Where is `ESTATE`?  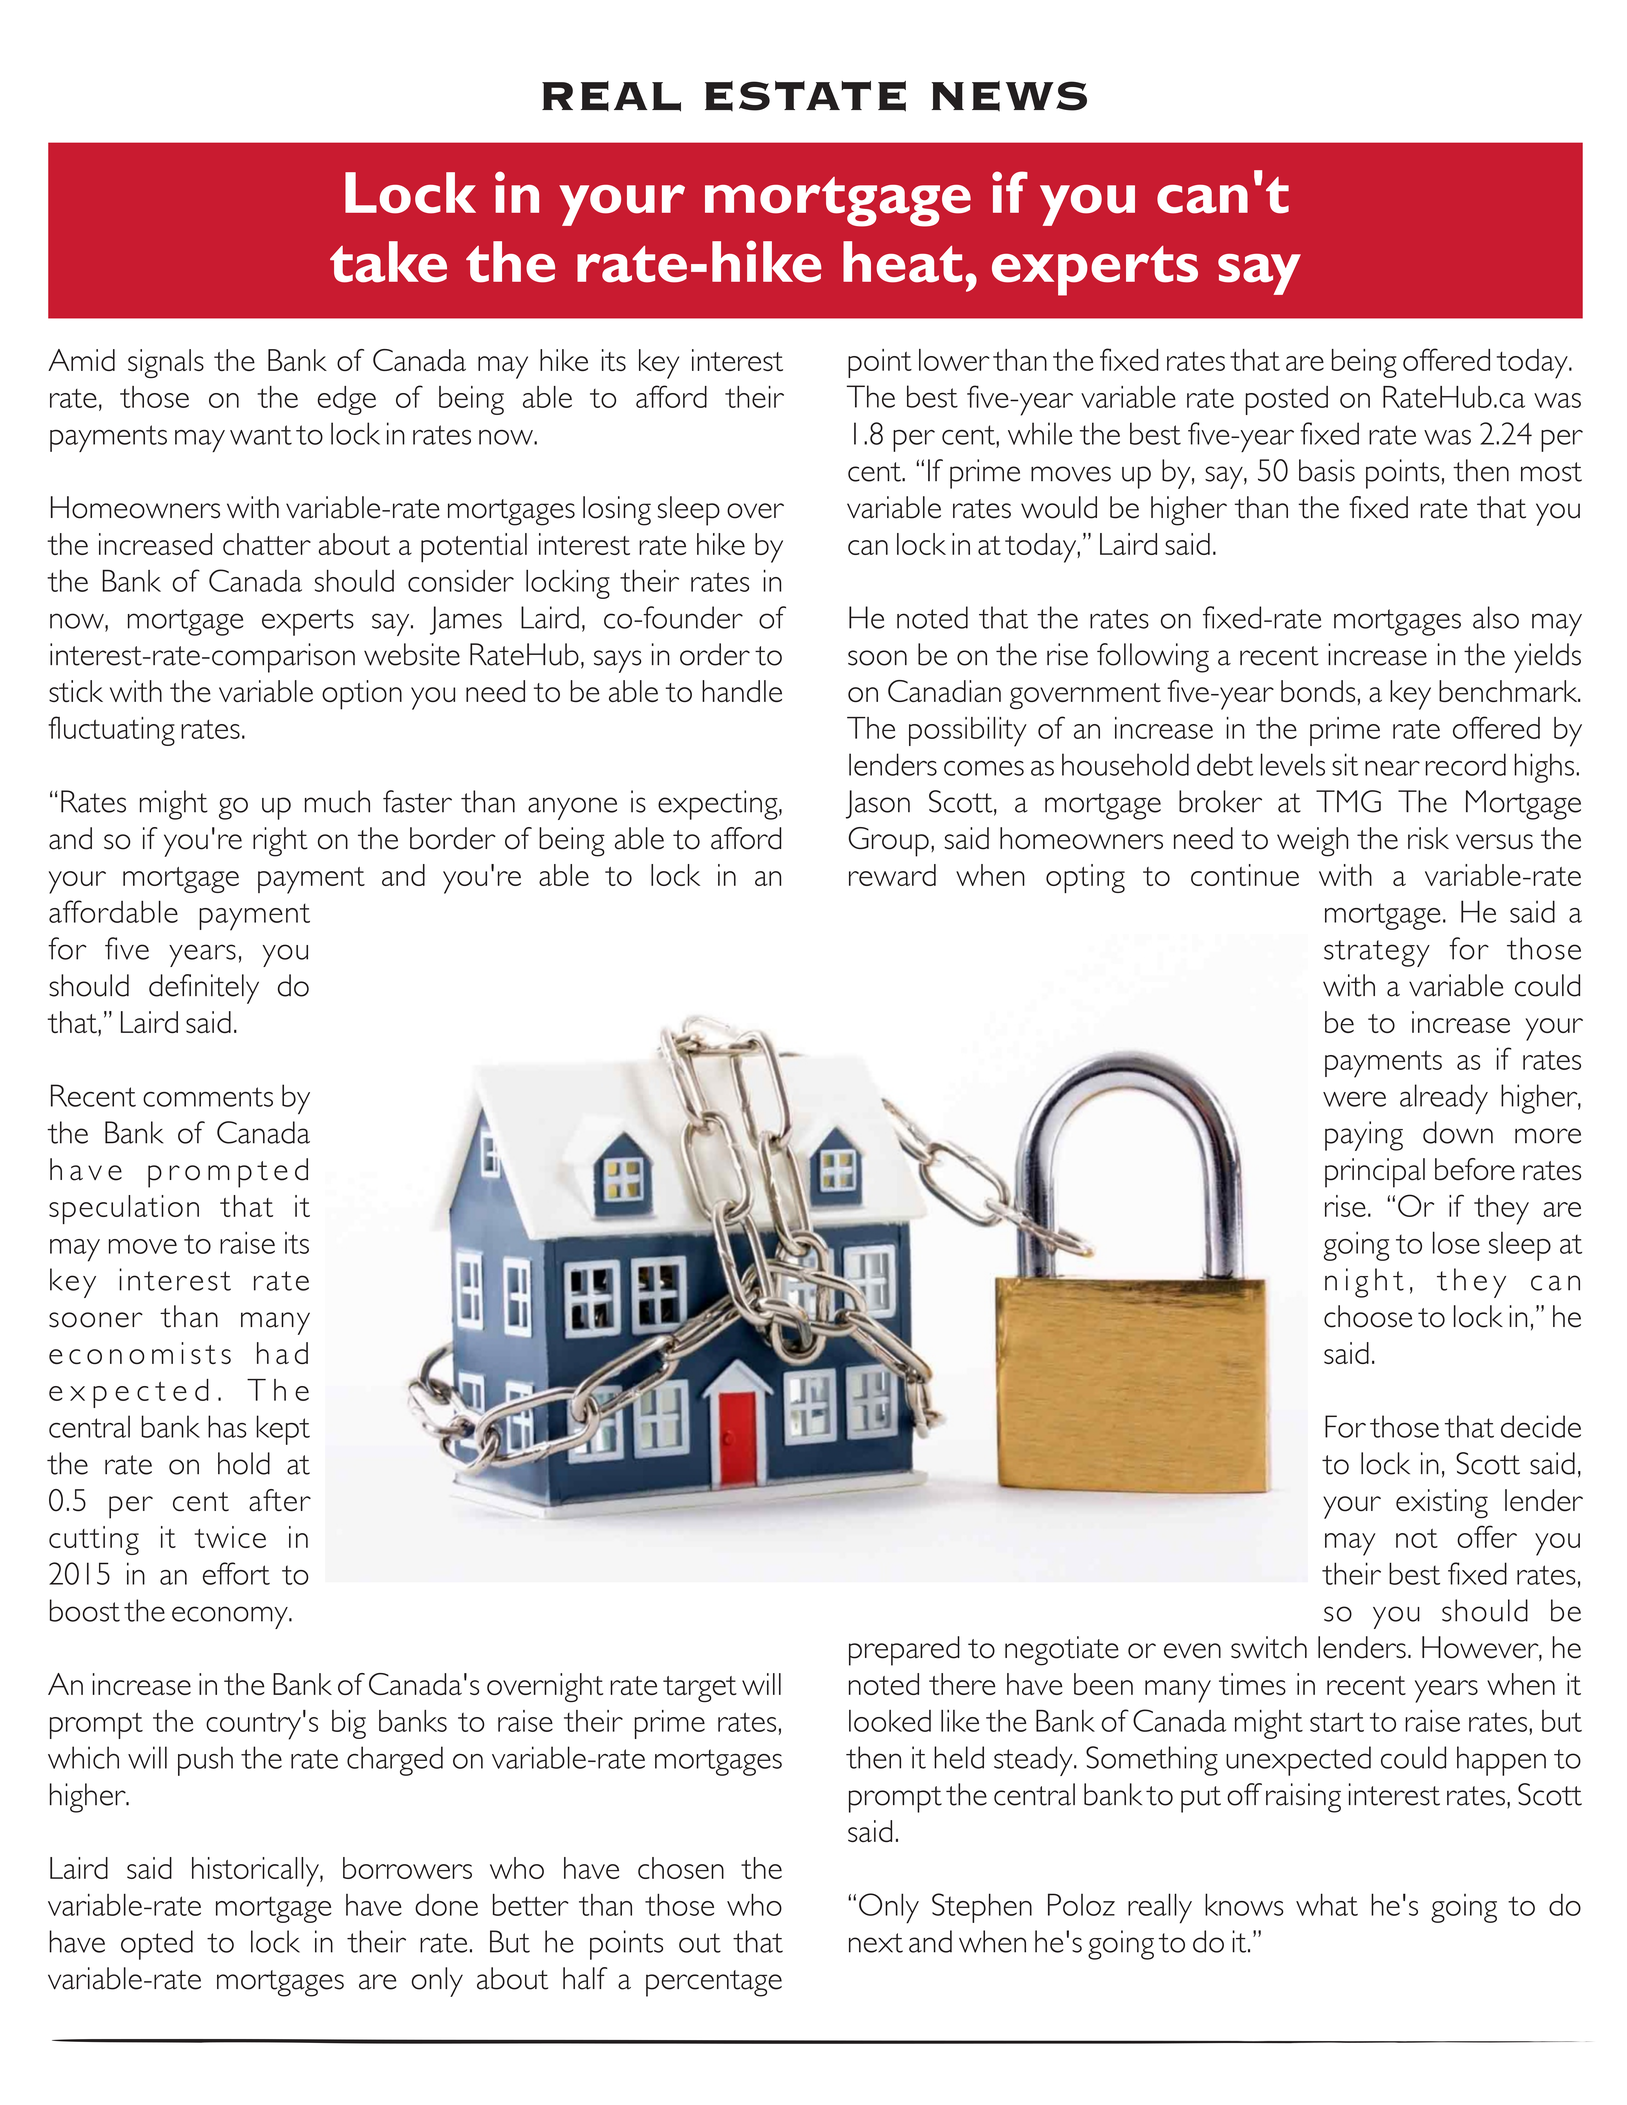
ESTATE is located at coordinates (805, 96).
